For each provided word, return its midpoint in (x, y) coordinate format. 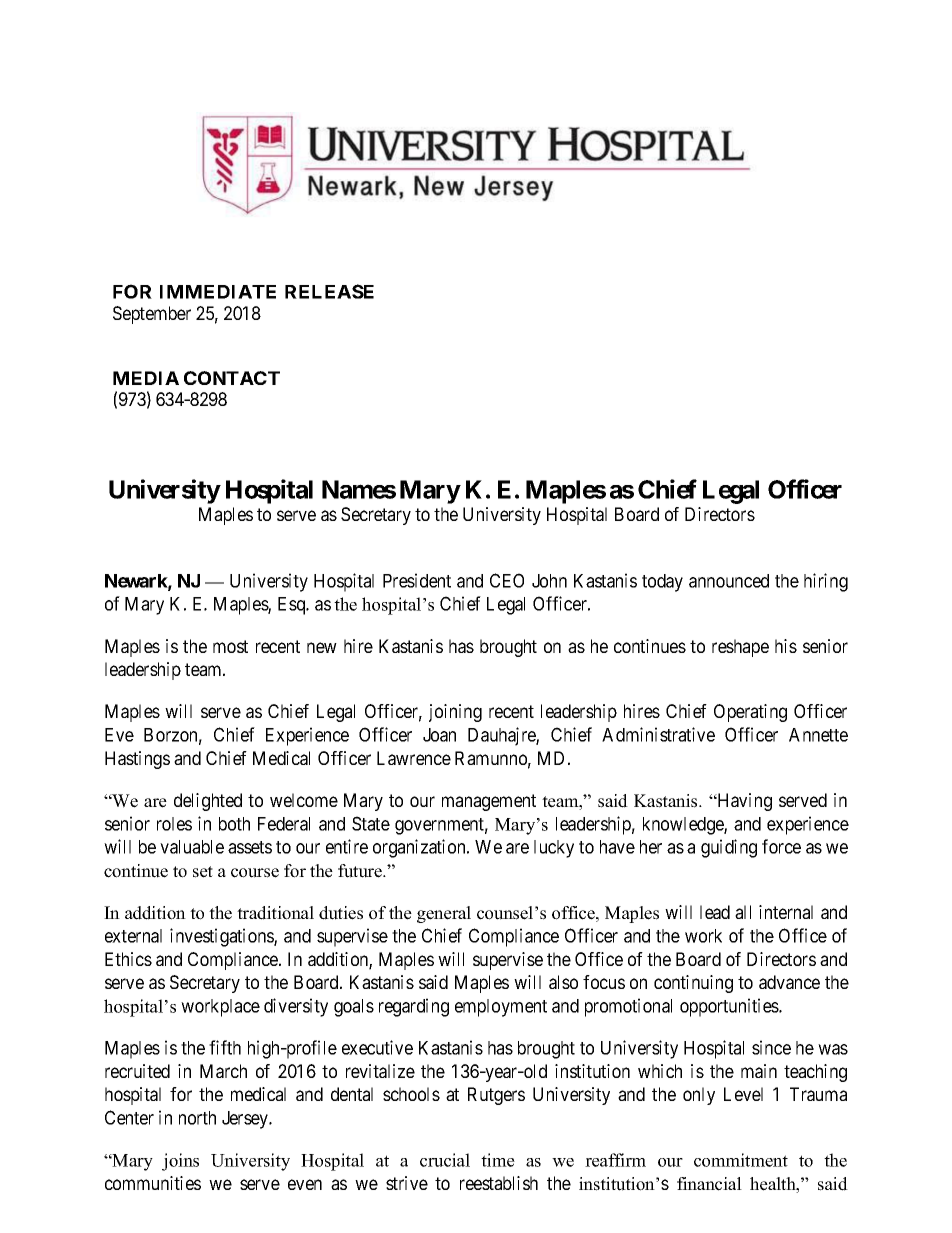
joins (180, 1162)
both (234, 824)
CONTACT (232, 378)
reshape (740, 648)
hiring (826, 582)
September (152, 315)
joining (455, 713)
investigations (222, 937)
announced (729, 581)
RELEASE (329, 291)
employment (501, 1008)
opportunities (730, 1007)
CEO (507, 580)
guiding (729, 848)
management (489, 802)
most (230, 646)
